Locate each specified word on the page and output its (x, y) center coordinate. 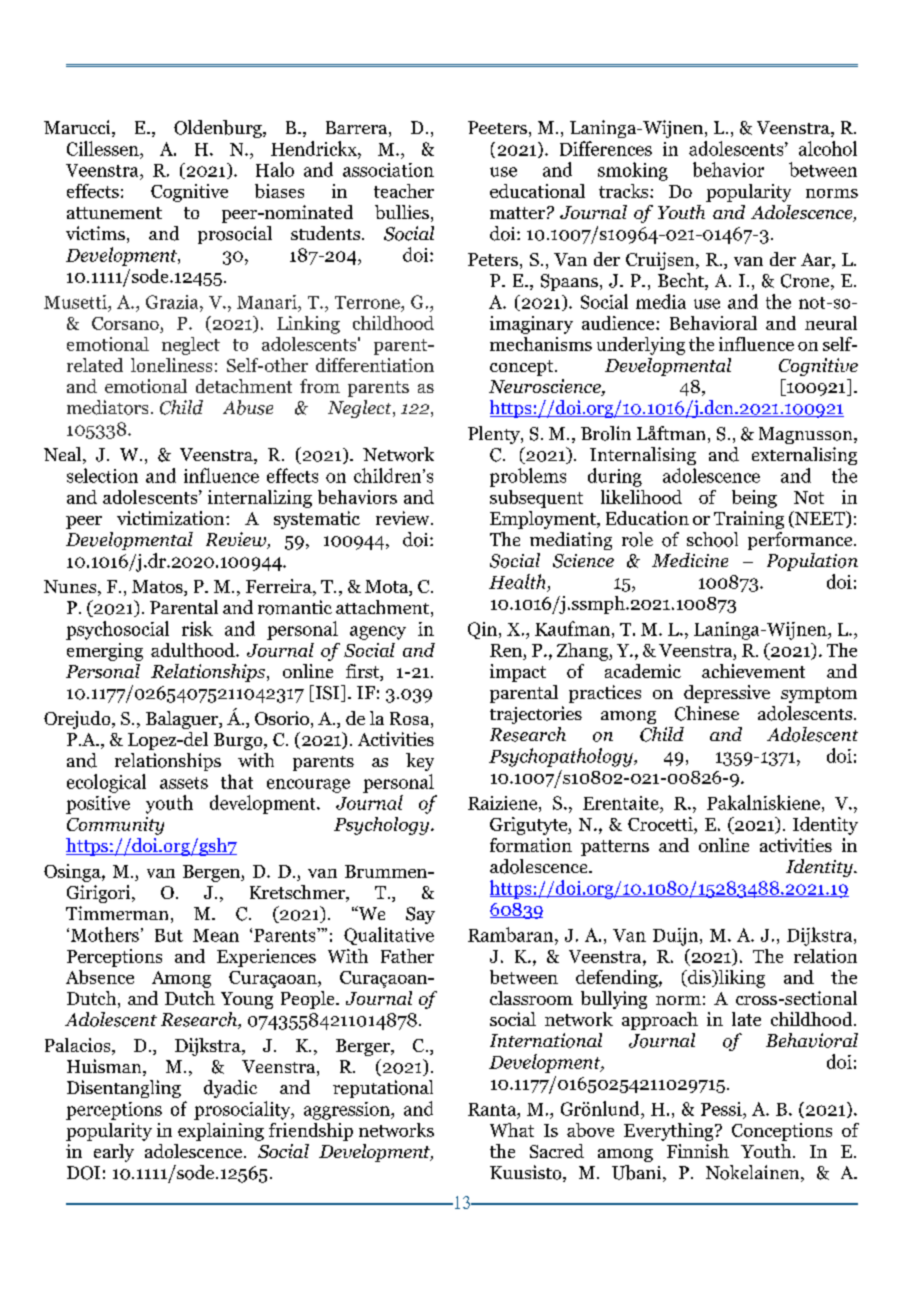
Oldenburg (219, 129)
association (388, 170)
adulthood (194, 650)
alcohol (828, 148)
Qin (482, 630)
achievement (753, 671)
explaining (221, 1132)
